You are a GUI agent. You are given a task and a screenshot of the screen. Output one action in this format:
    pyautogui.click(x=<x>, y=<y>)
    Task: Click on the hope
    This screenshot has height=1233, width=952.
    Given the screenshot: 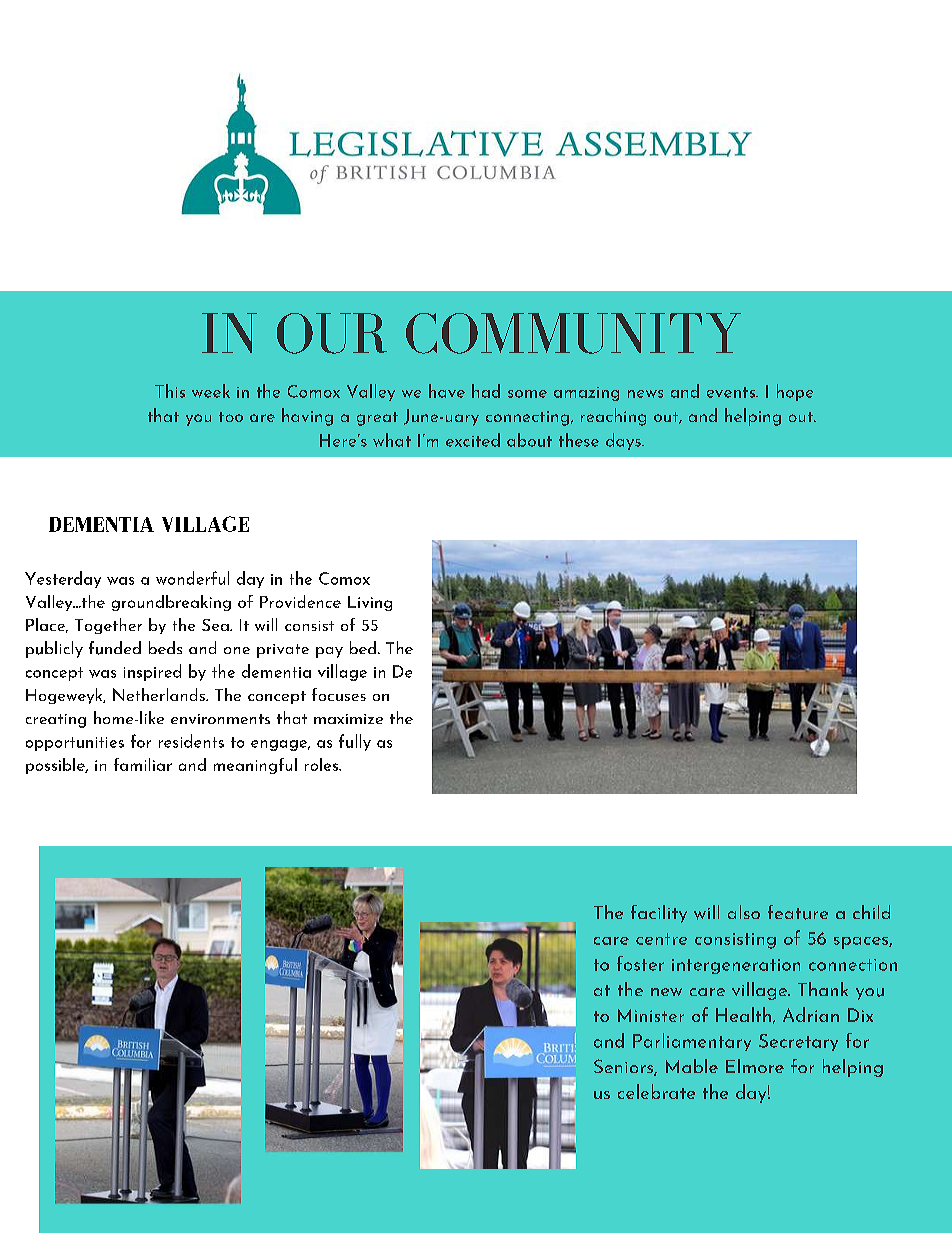 What is the action you would take?
    pyautogui.click(x=795, y=392)
